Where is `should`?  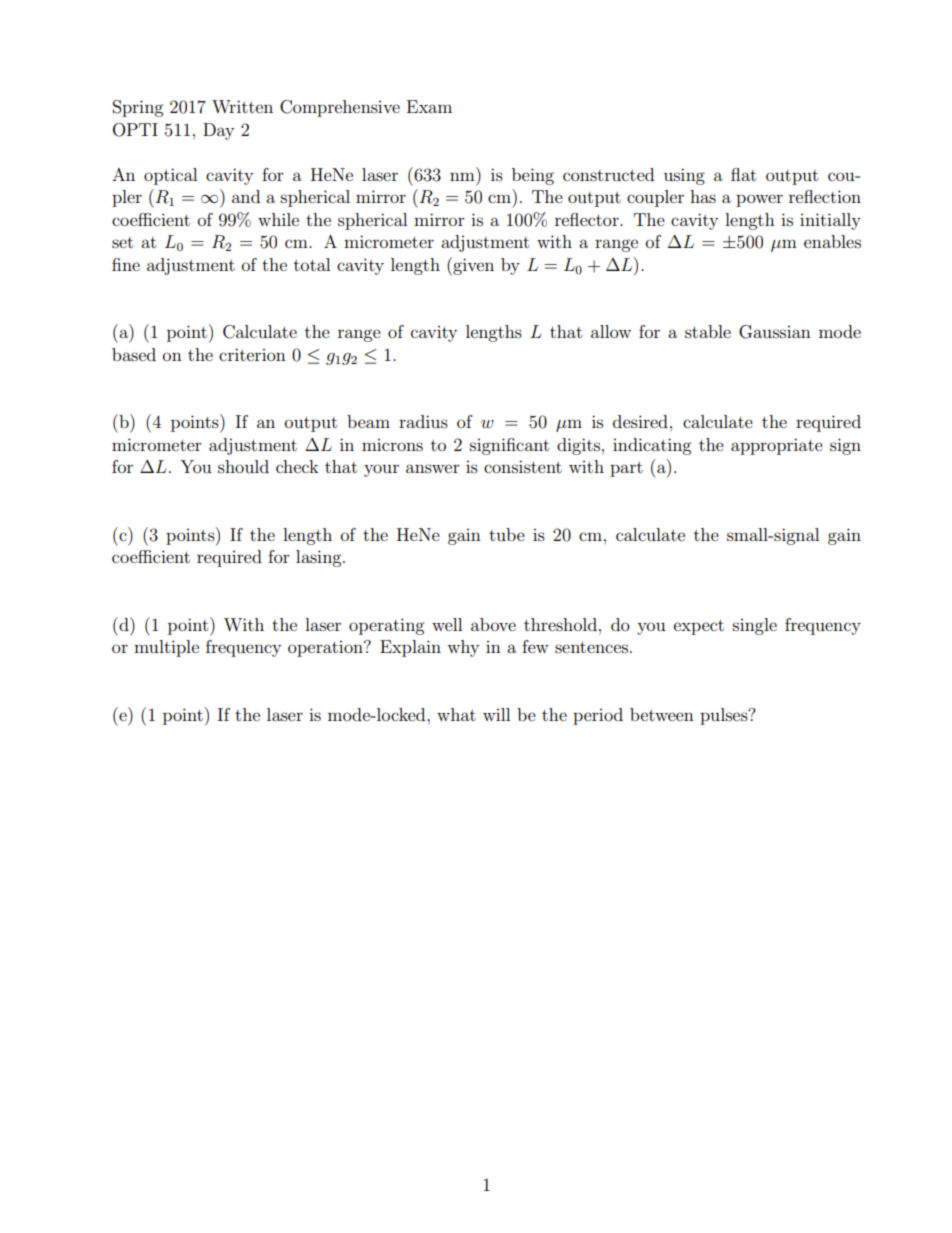 should is located at coordinates (243, 466).
